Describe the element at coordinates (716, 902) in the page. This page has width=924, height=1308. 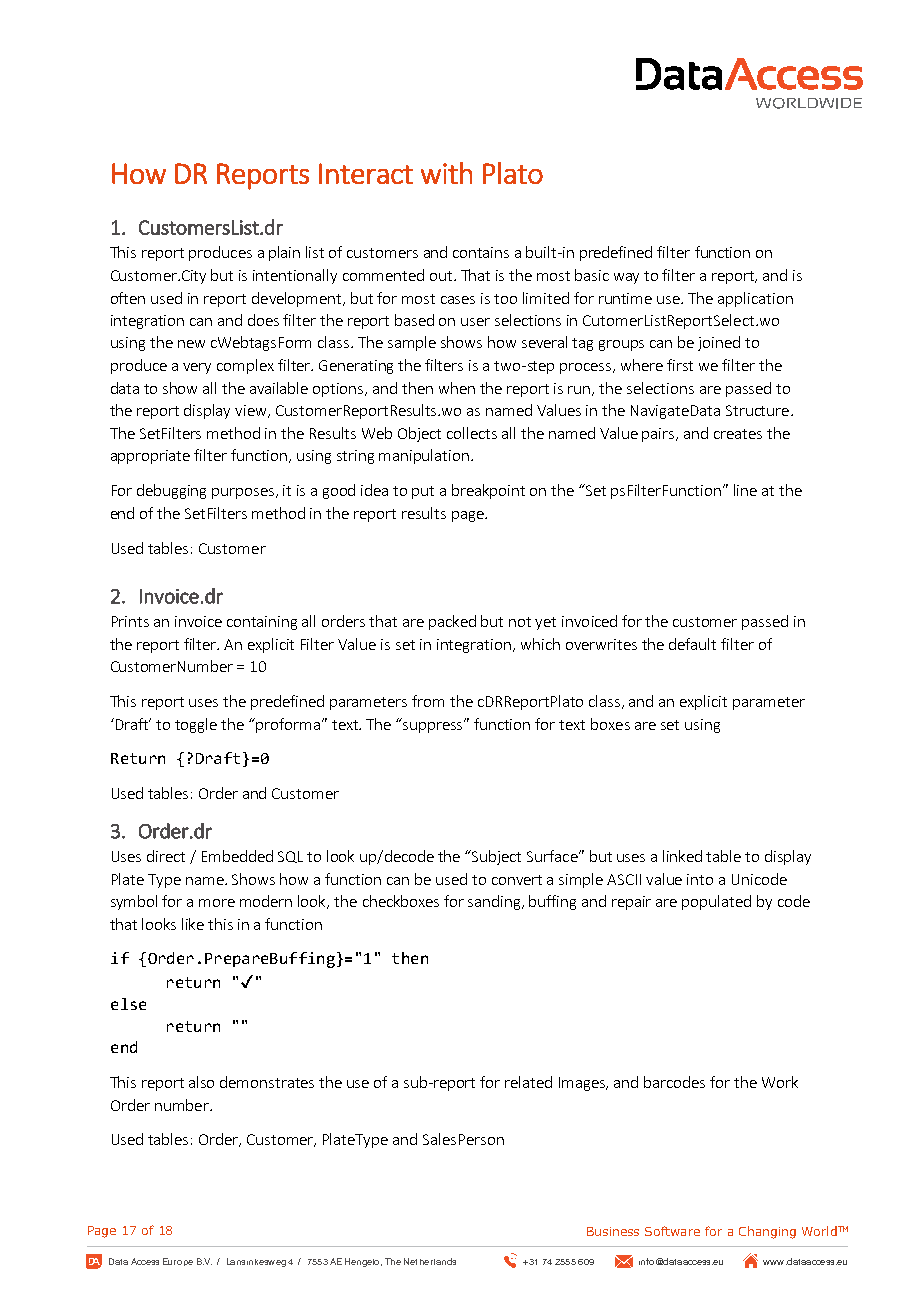
I see `populated` at that location.
